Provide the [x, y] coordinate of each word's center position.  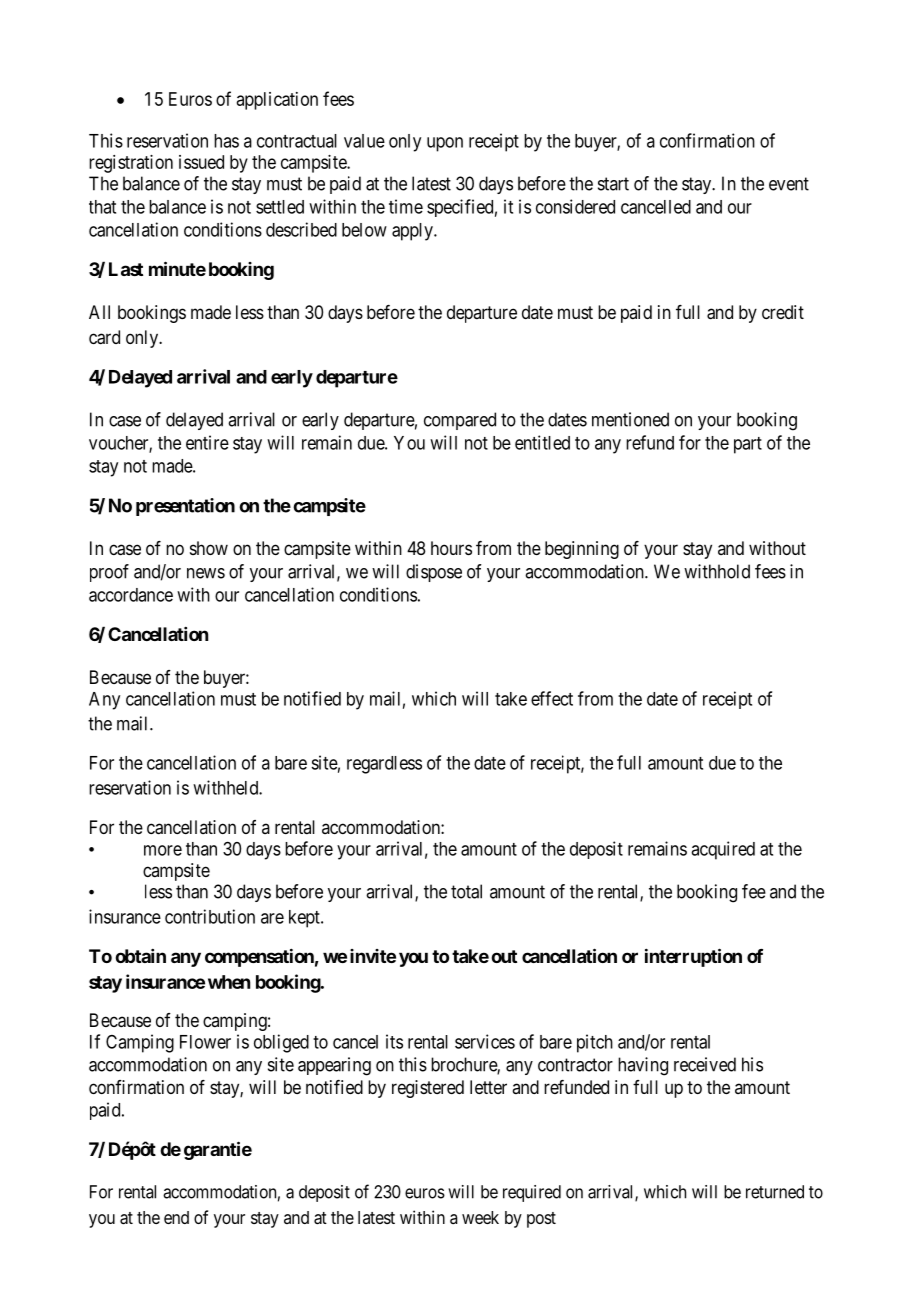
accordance [131, 595]
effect [552, 698]
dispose [434, 573]
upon [445, 144]
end [176, 1217]
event [789, 184]
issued [201, 162]
